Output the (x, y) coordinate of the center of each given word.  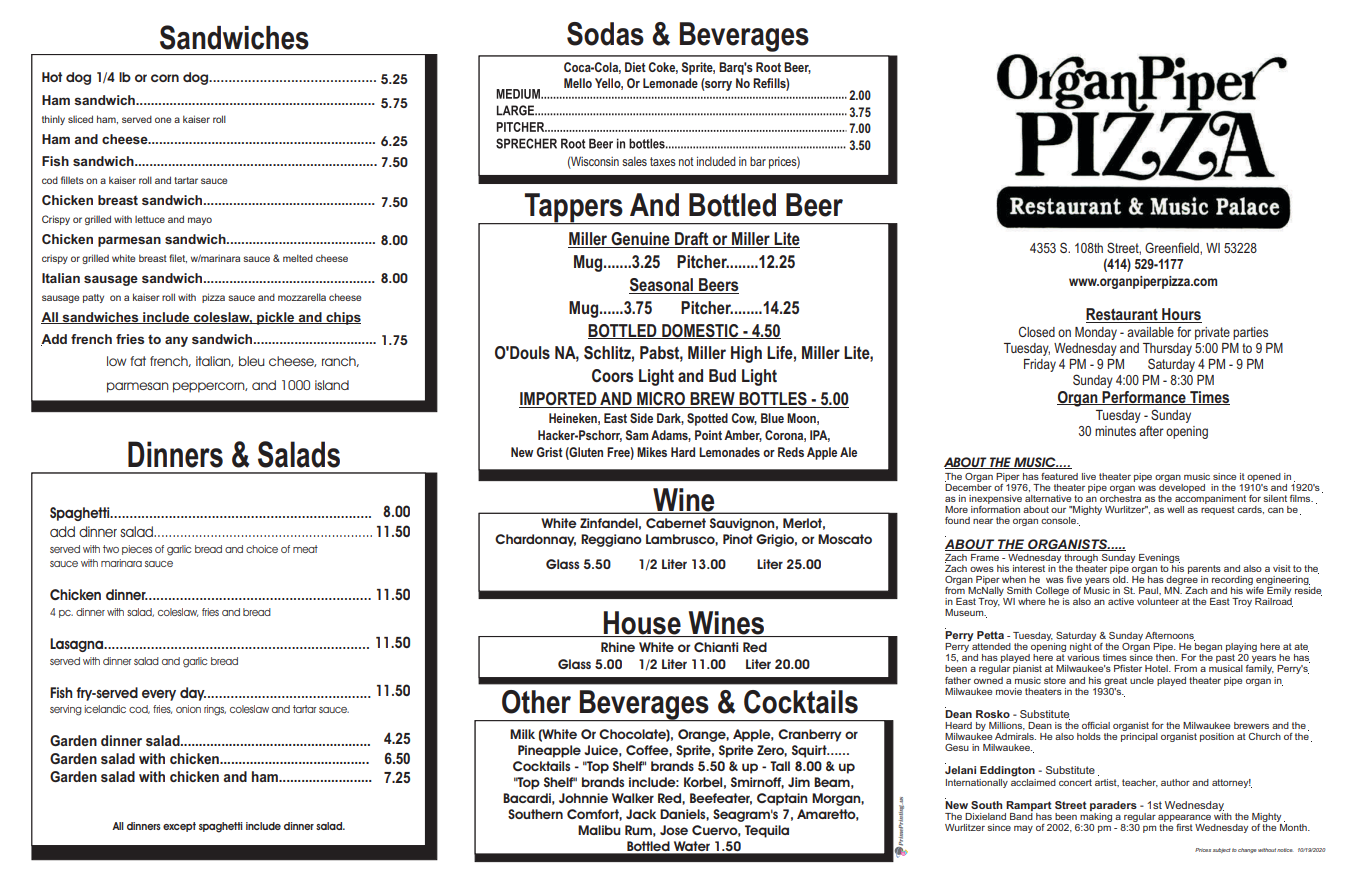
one (163, 120)
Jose (674, 830)
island (332, 385)
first (1184, 827)
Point (708, 435)
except (179, 827)
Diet (635, 67)
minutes (1115, 431)
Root (768, 67)
